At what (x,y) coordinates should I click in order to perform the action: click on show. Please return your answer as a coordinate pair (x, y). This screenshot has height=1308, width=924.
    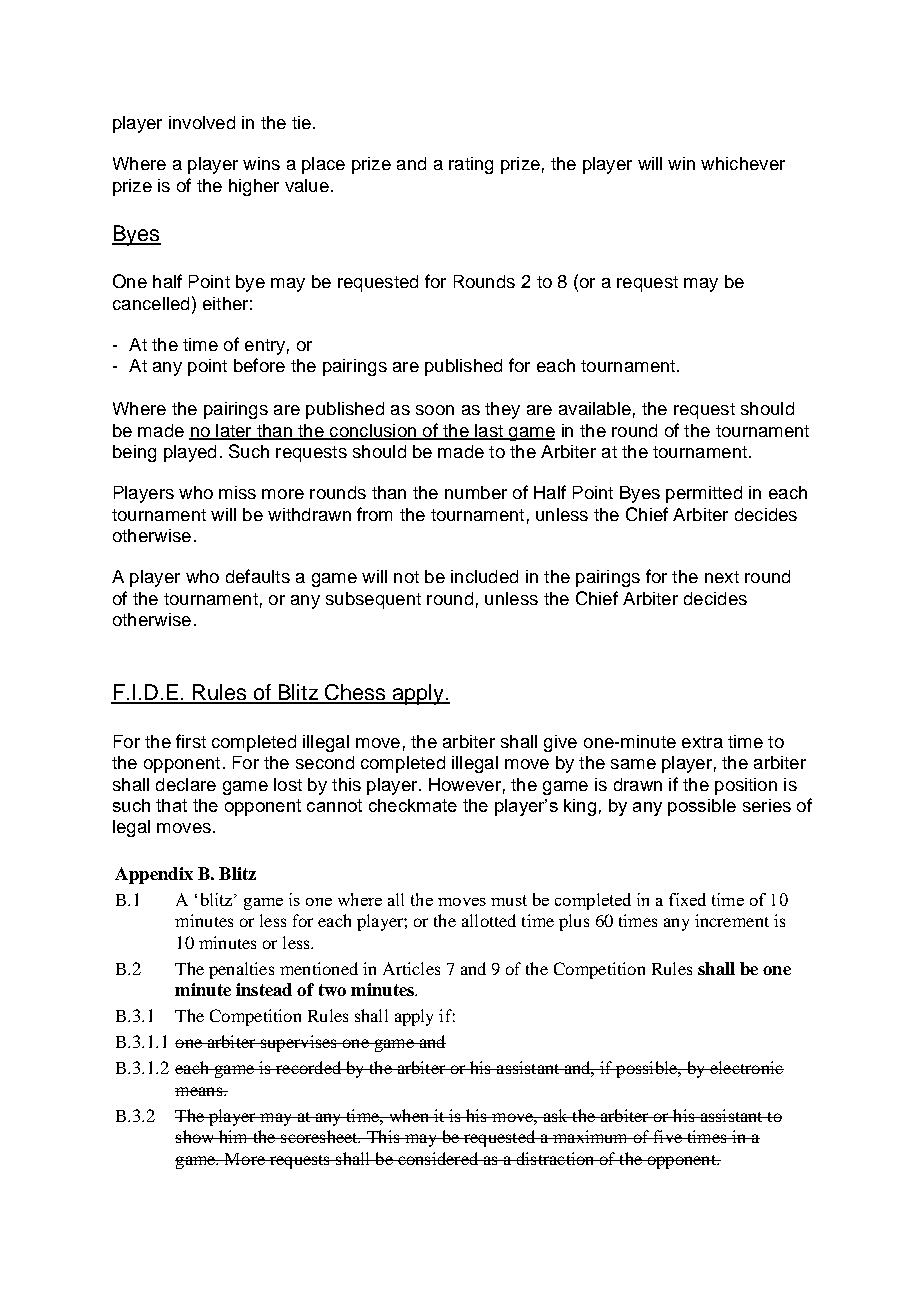
    Looking at the image, I should click on (196, 1136).
